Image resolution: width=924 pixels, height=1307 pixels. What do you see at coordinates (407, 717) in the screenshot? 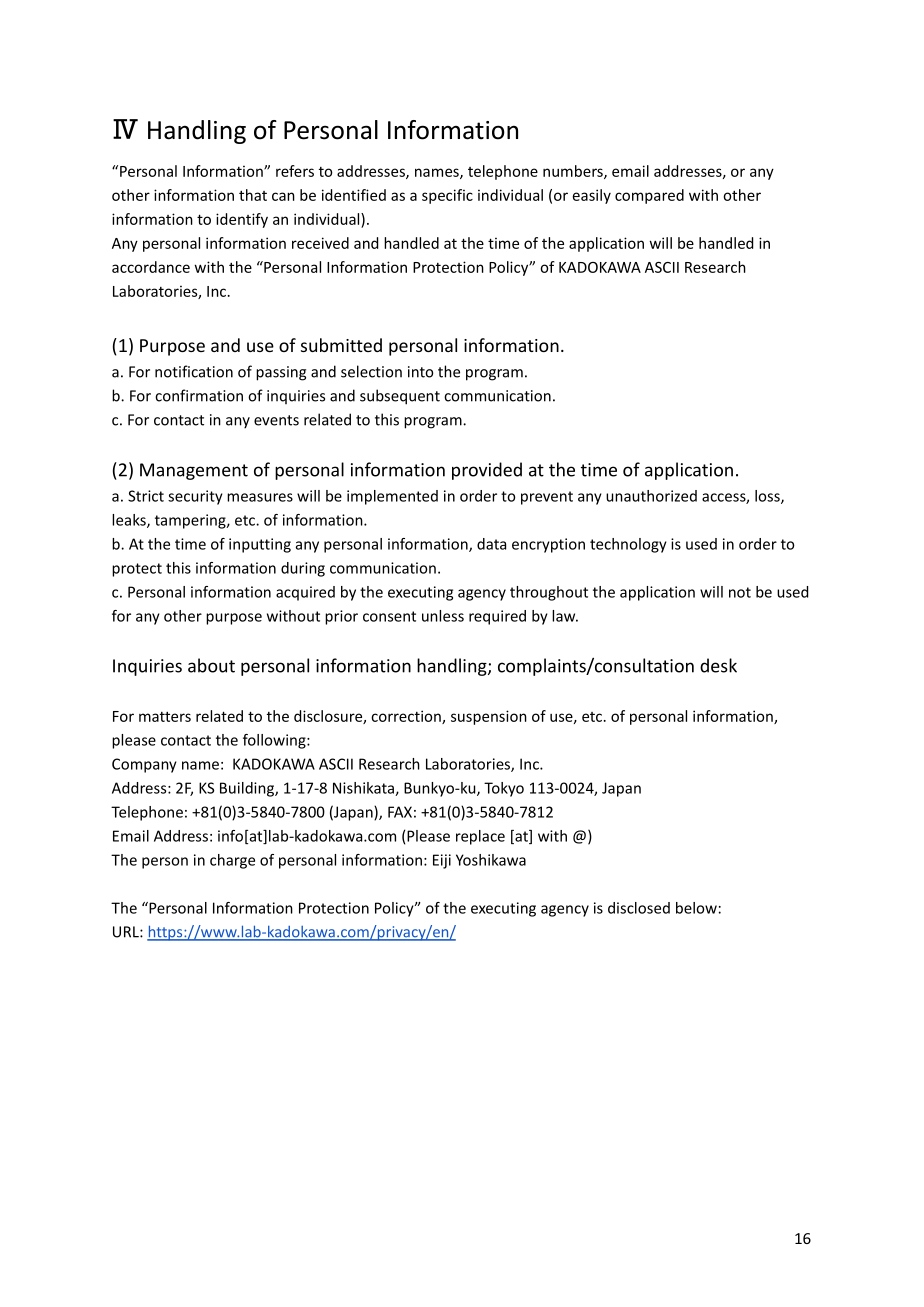
I see `correction` at bounding box center [407, 717].
